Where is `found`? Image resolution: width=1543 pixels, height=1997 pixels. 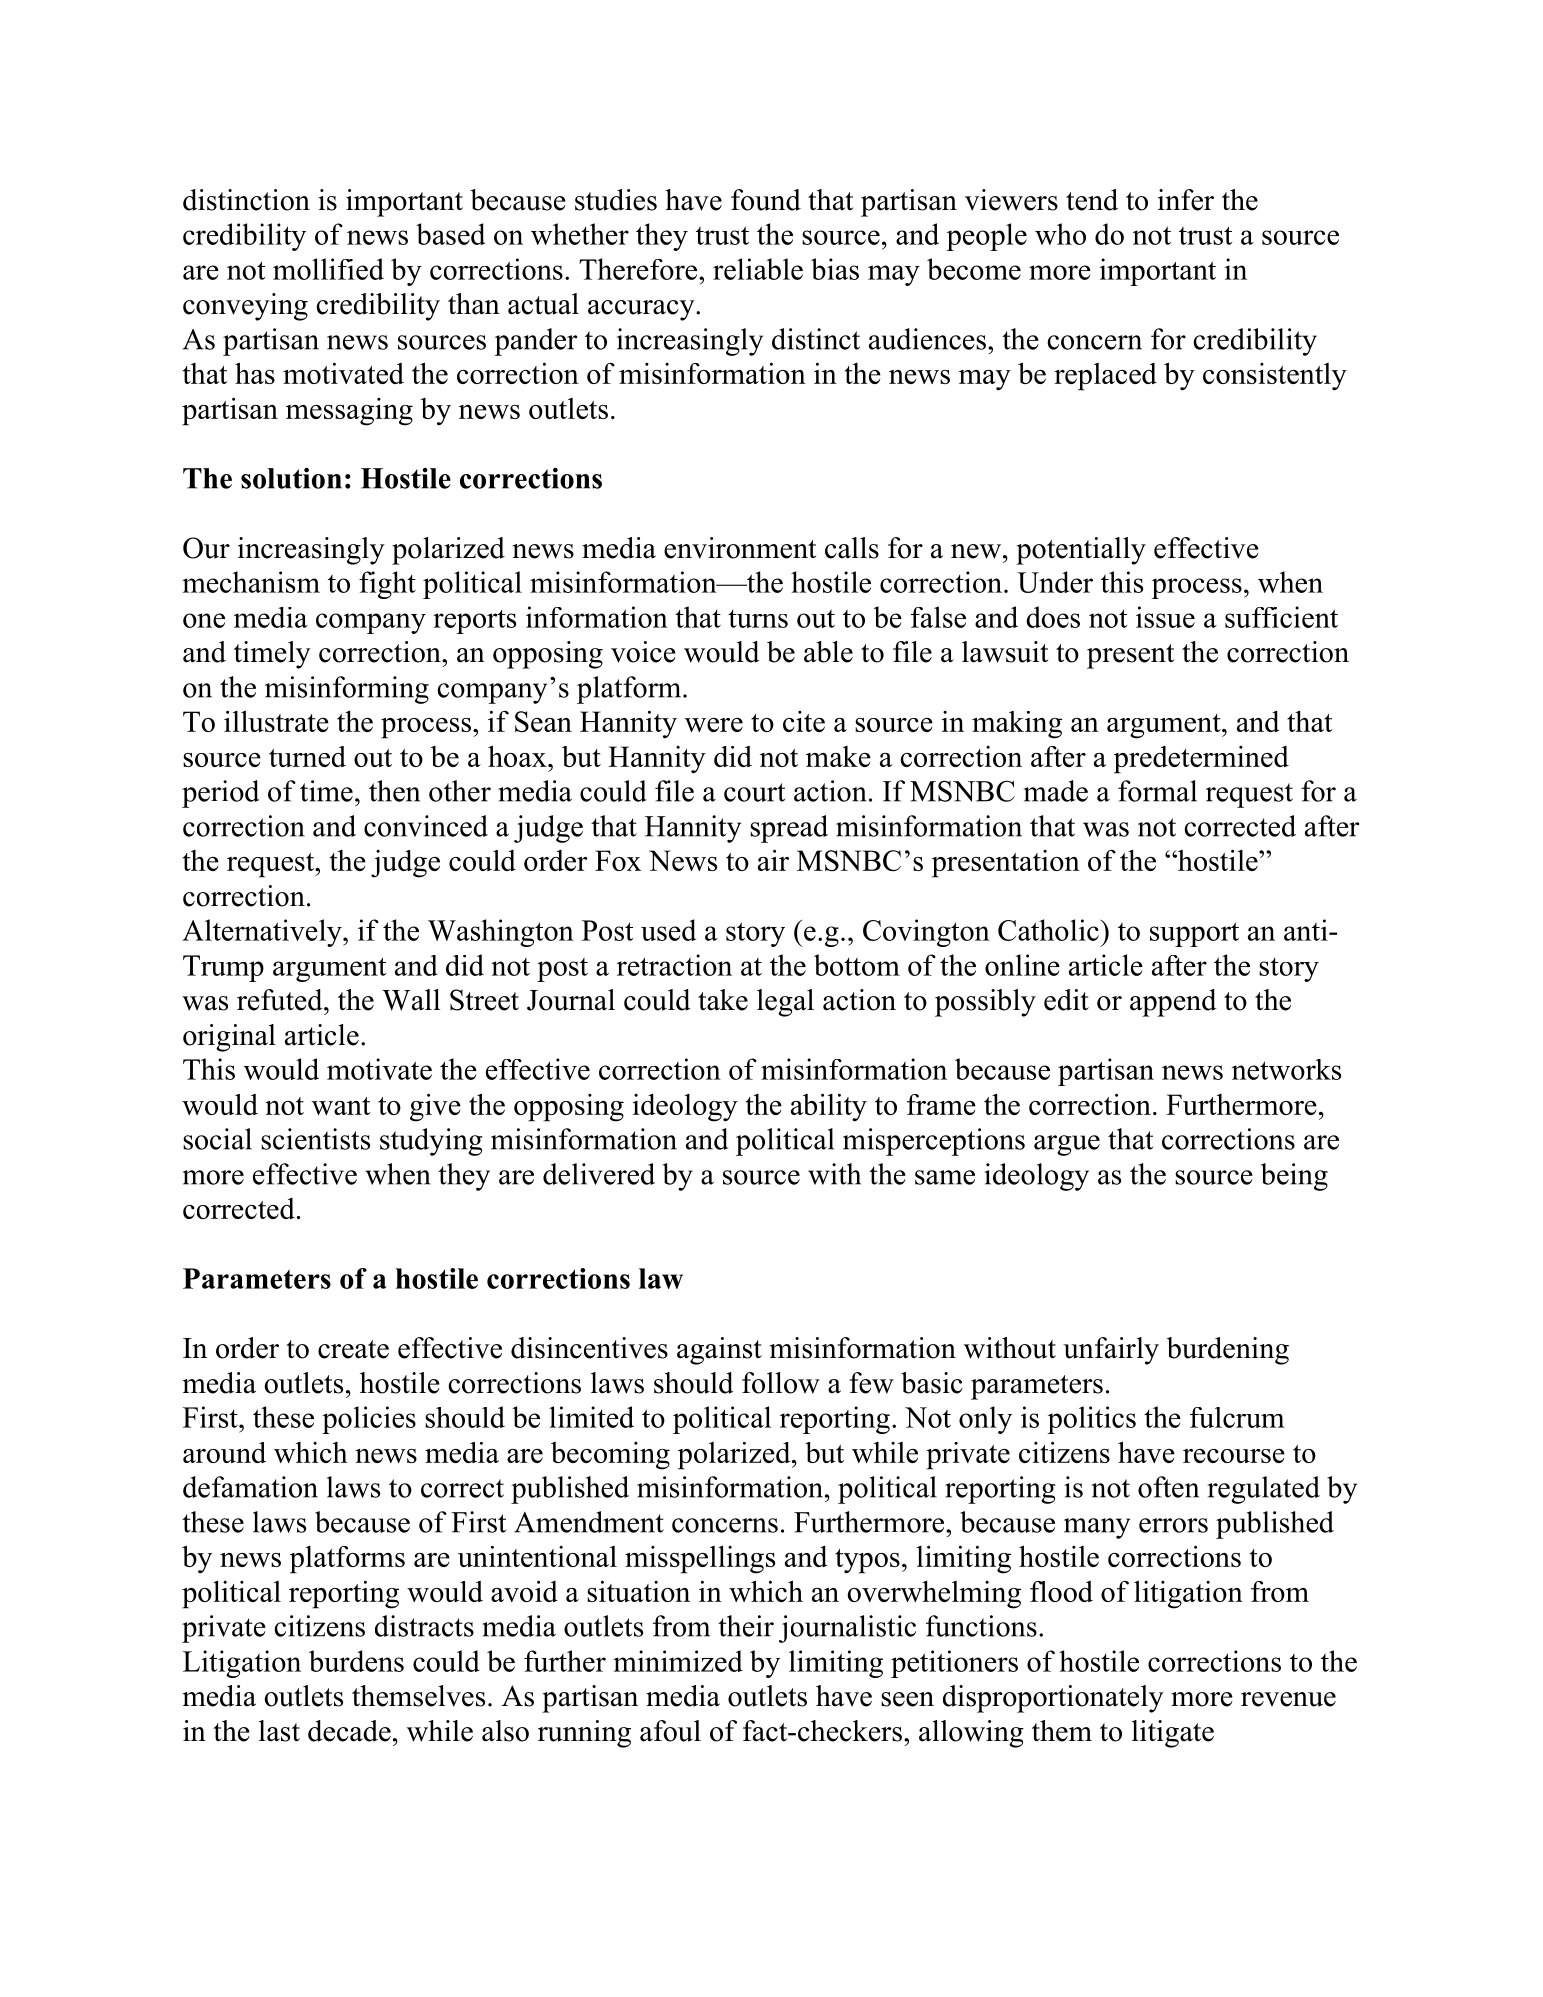
found is located at coordinates (766, 200).
